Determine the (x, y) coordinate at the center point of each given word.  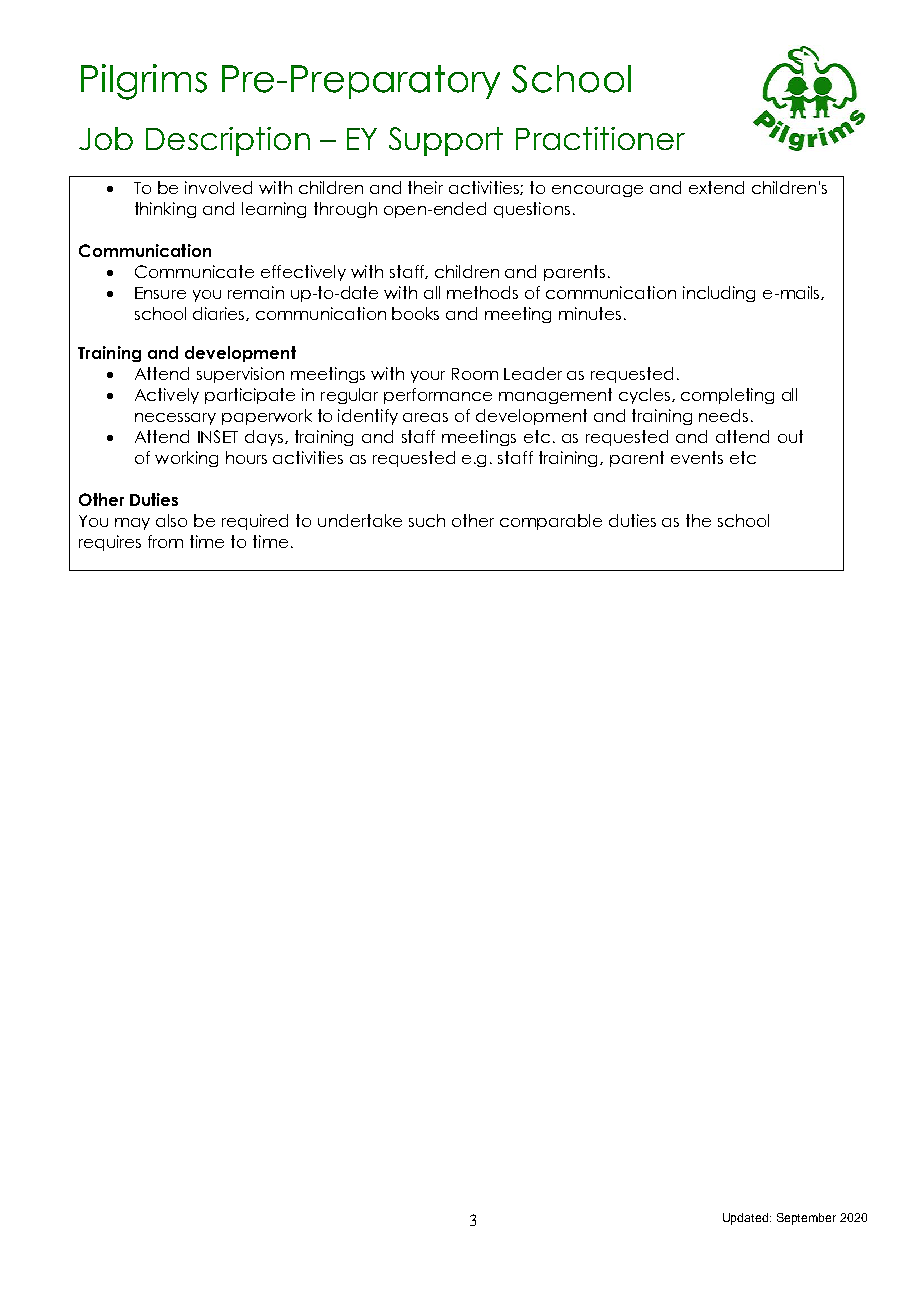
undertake (360, 520)
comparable (551, 522)
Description (228, 141)
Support (446, 141)
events (697, 457)
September (806, 1219)
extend (716, 187)
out (790, 436)
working (186, 459)
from (165, 541)
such (427, 520)
